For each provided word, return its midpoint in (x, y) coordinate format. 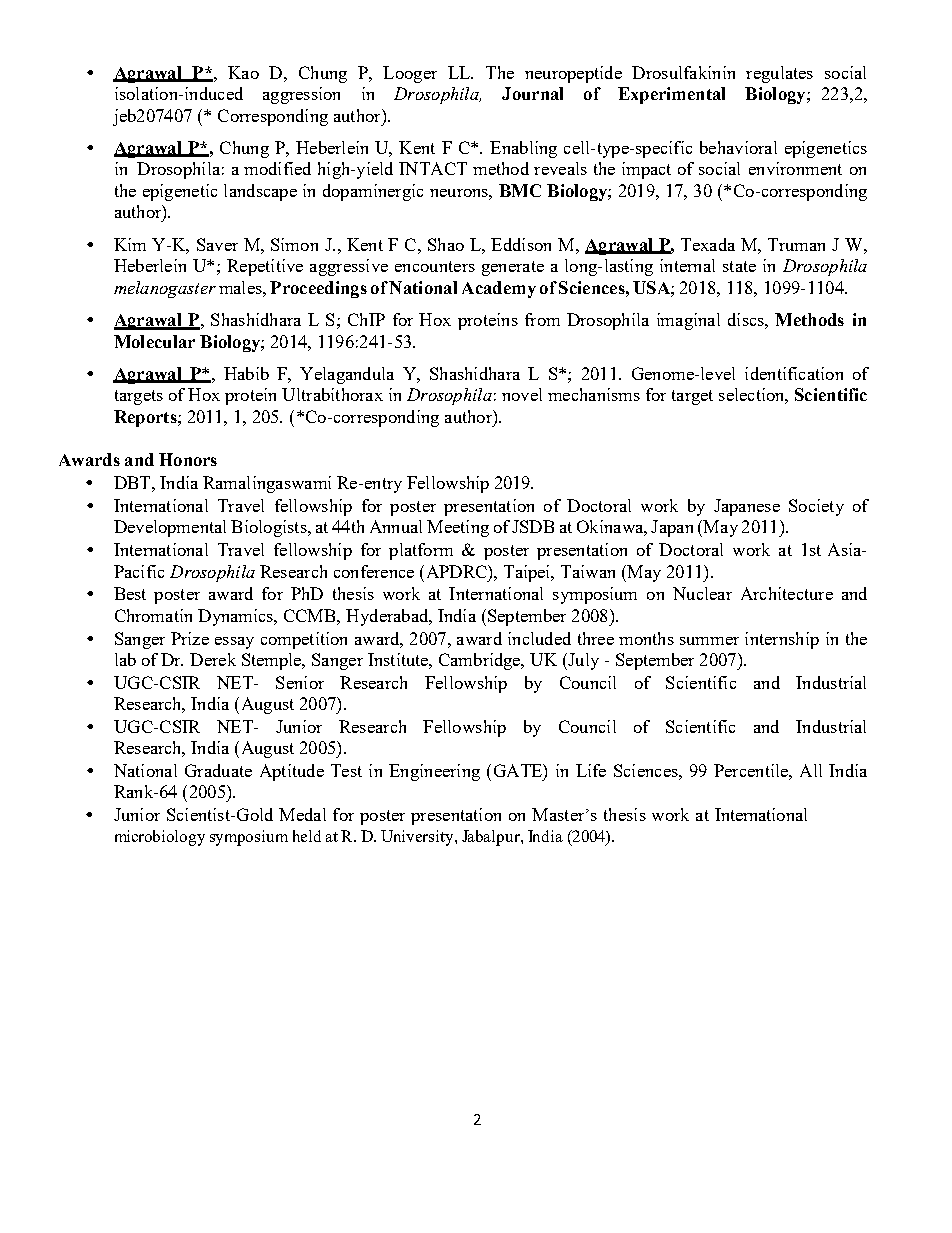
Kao (243, 72)
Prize (190, 638)
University (418, 838)
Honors (188, 459)
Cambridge (481, 661)
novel (522, 394)
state (739, 266)
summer (709, 641)
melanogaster (165, 289)
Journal (532, 93)
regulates (779, 74)
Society (816, 507)
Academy (499, 289)
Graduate (218, 770)
